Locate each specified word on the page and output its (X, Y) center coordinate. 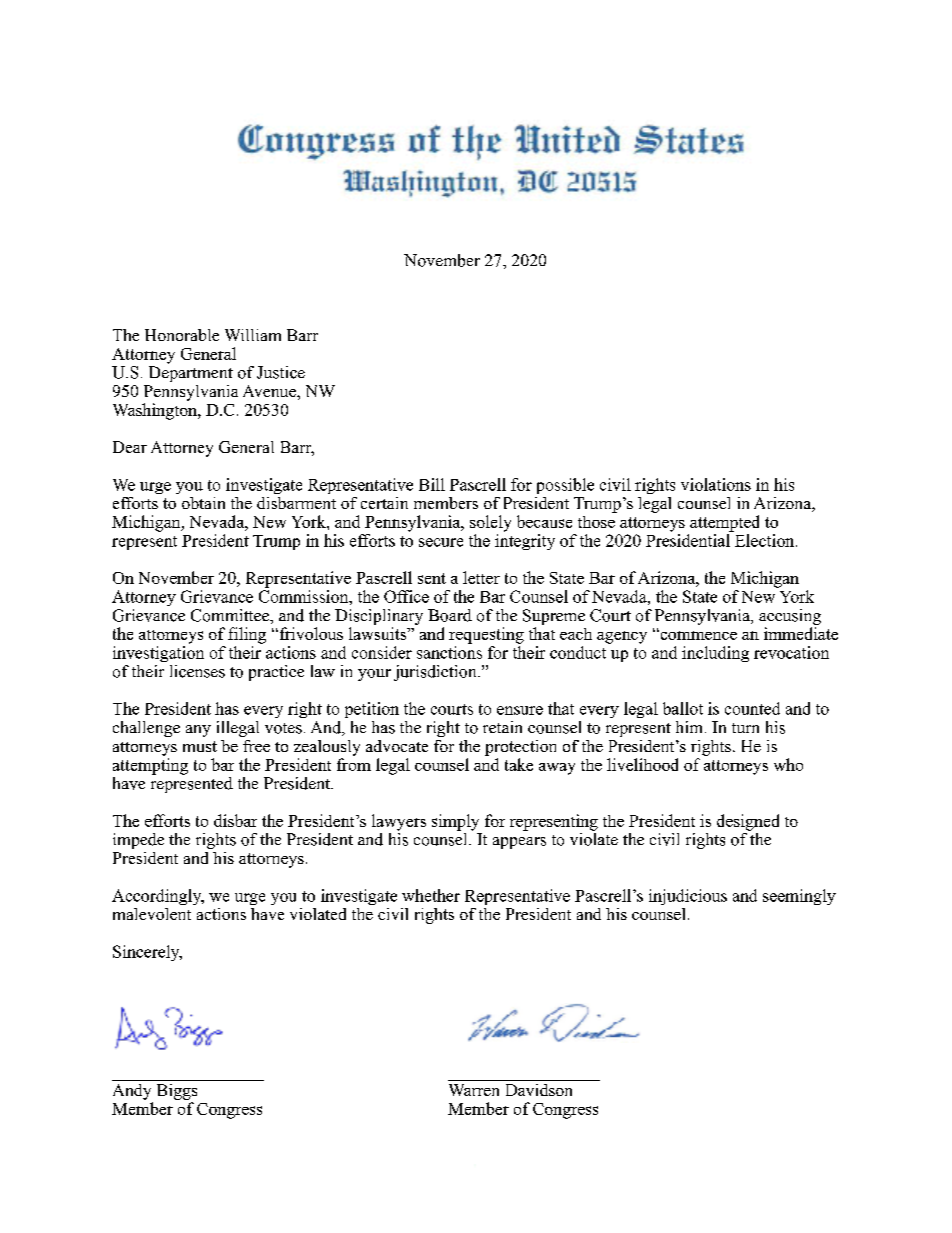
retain (502, 727)
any (198, 731)
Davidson (539, 1090)
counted (752, 708)
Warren (474, 1090)
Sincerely (147, 953)
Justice (281, 372)
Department (191, 374)
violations (716, 484)
